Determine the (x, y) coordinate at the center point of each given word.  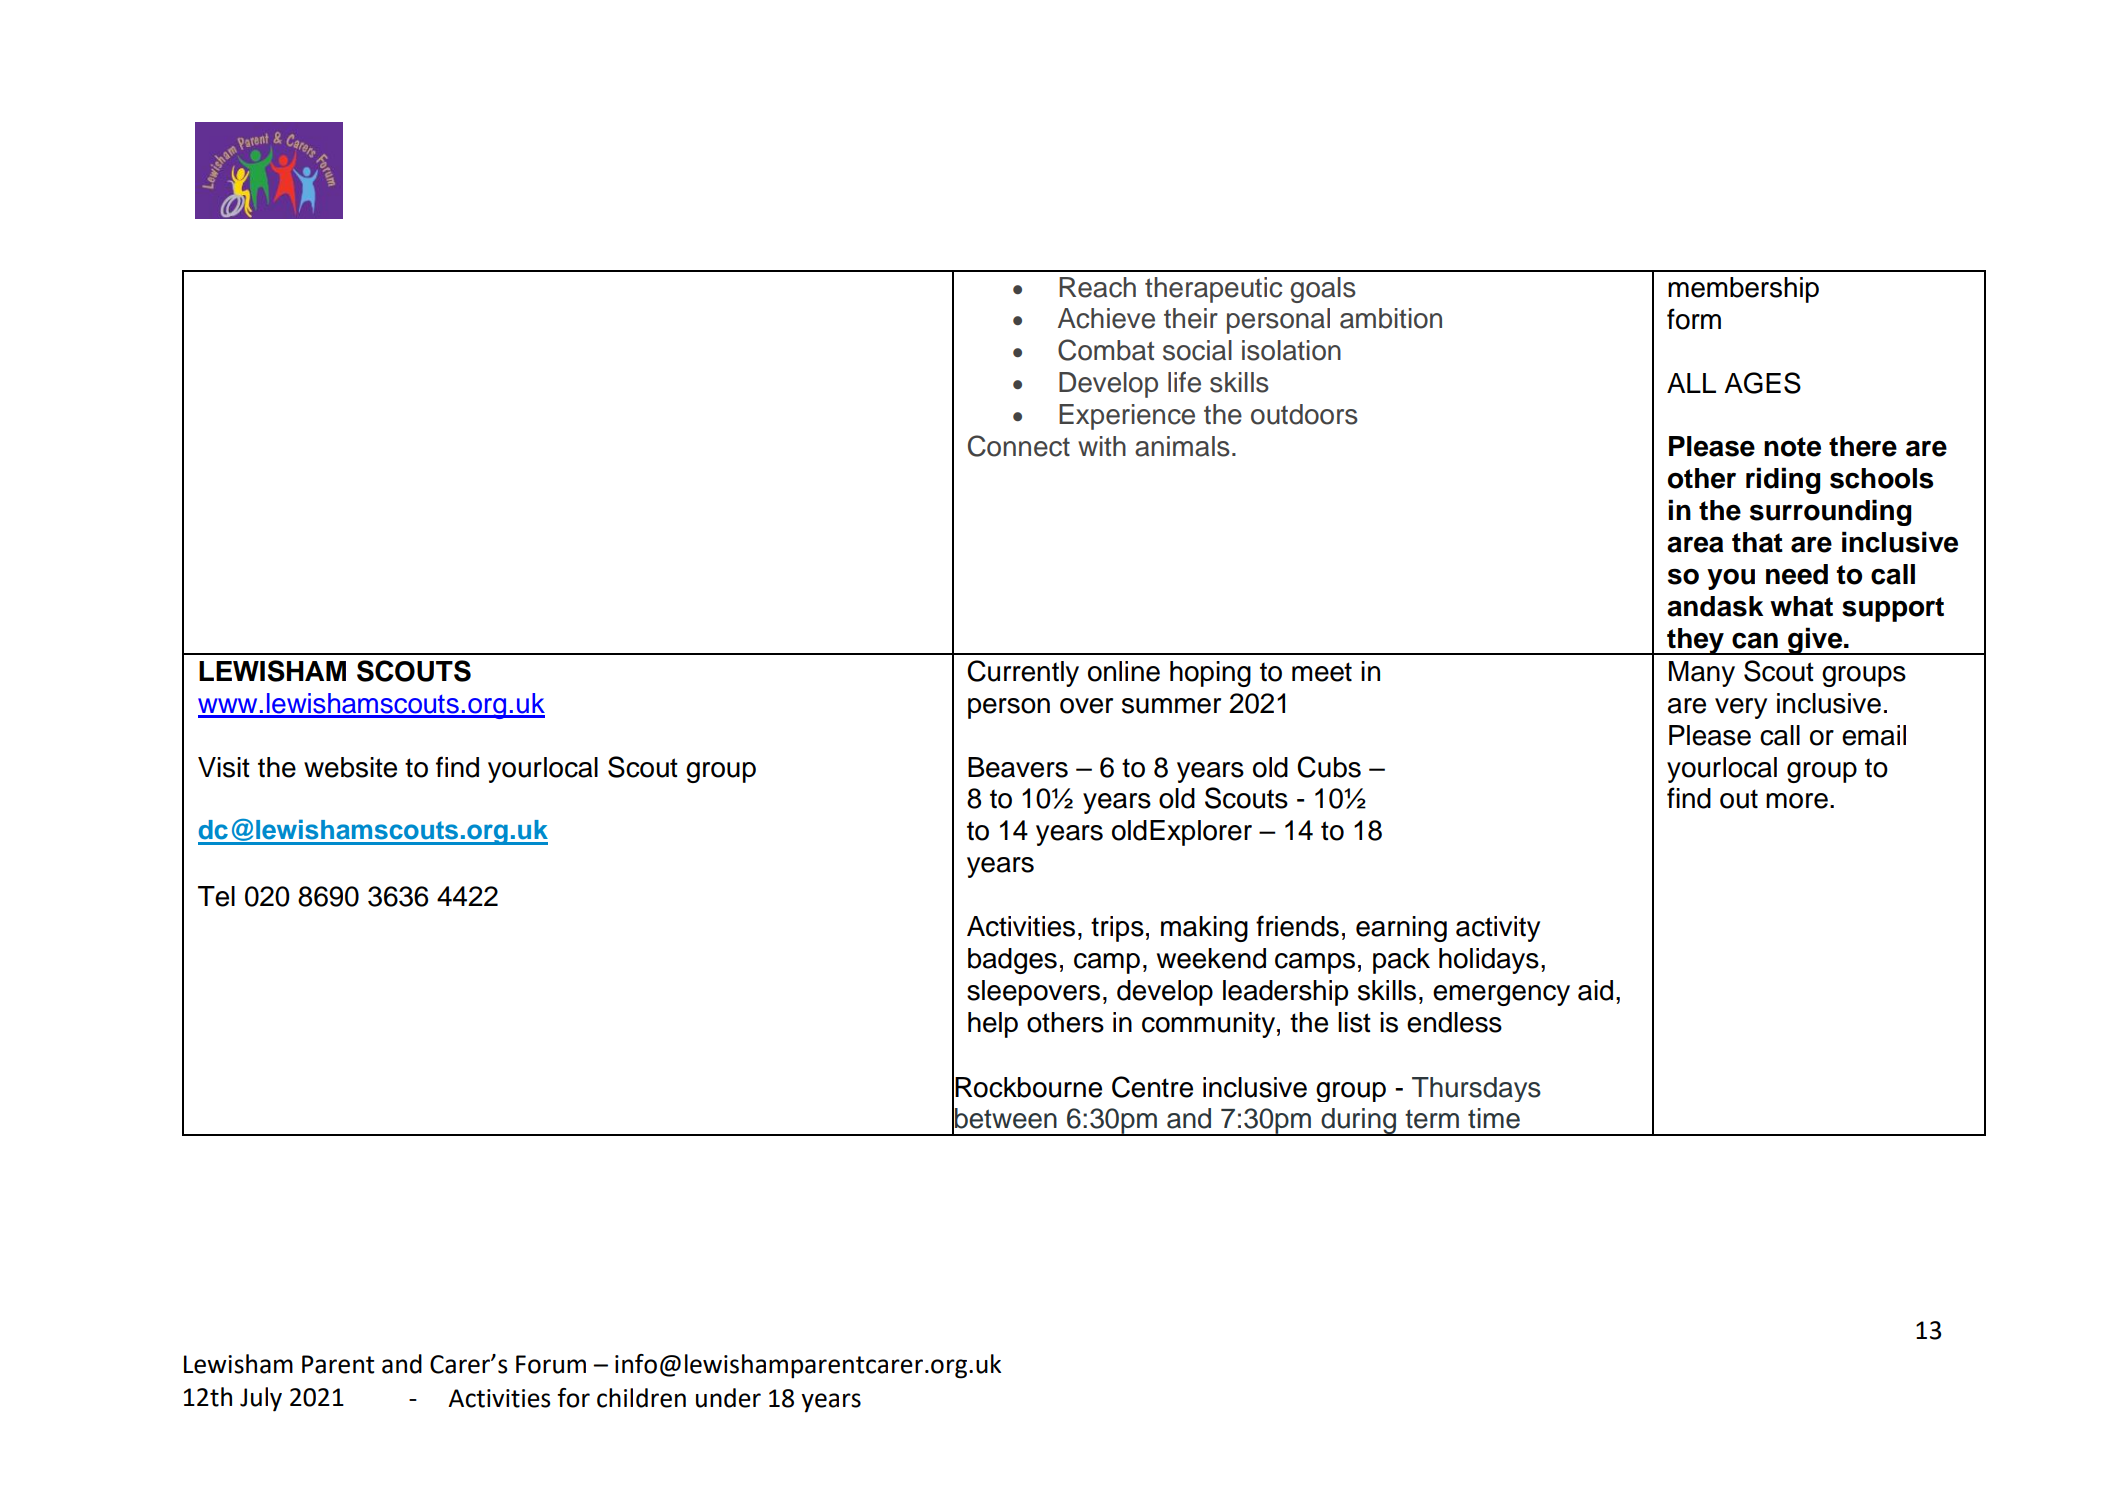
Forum (551, 1364)
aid (1595, 990)
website (350, 767)
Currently (1023, 673)
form (1694, 319)
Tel (216, 896)
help (993, 1025)
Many (1702, 674)
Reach (1097, 287)
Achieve (1106, 318)
